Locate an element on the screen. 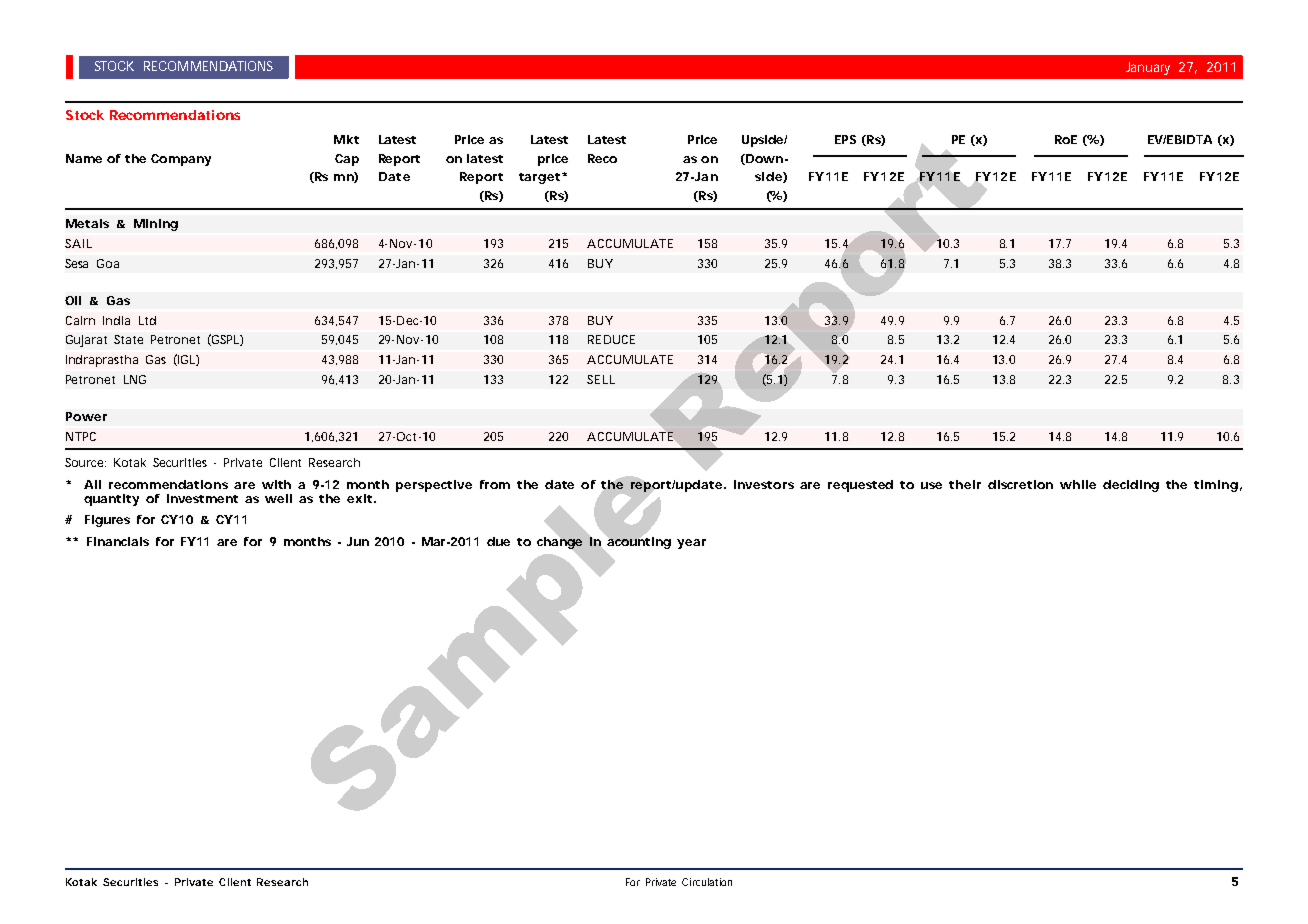 Image resolution: width=1308 pixels, height=924 pixels. year is located at coordinates (691, 544).
